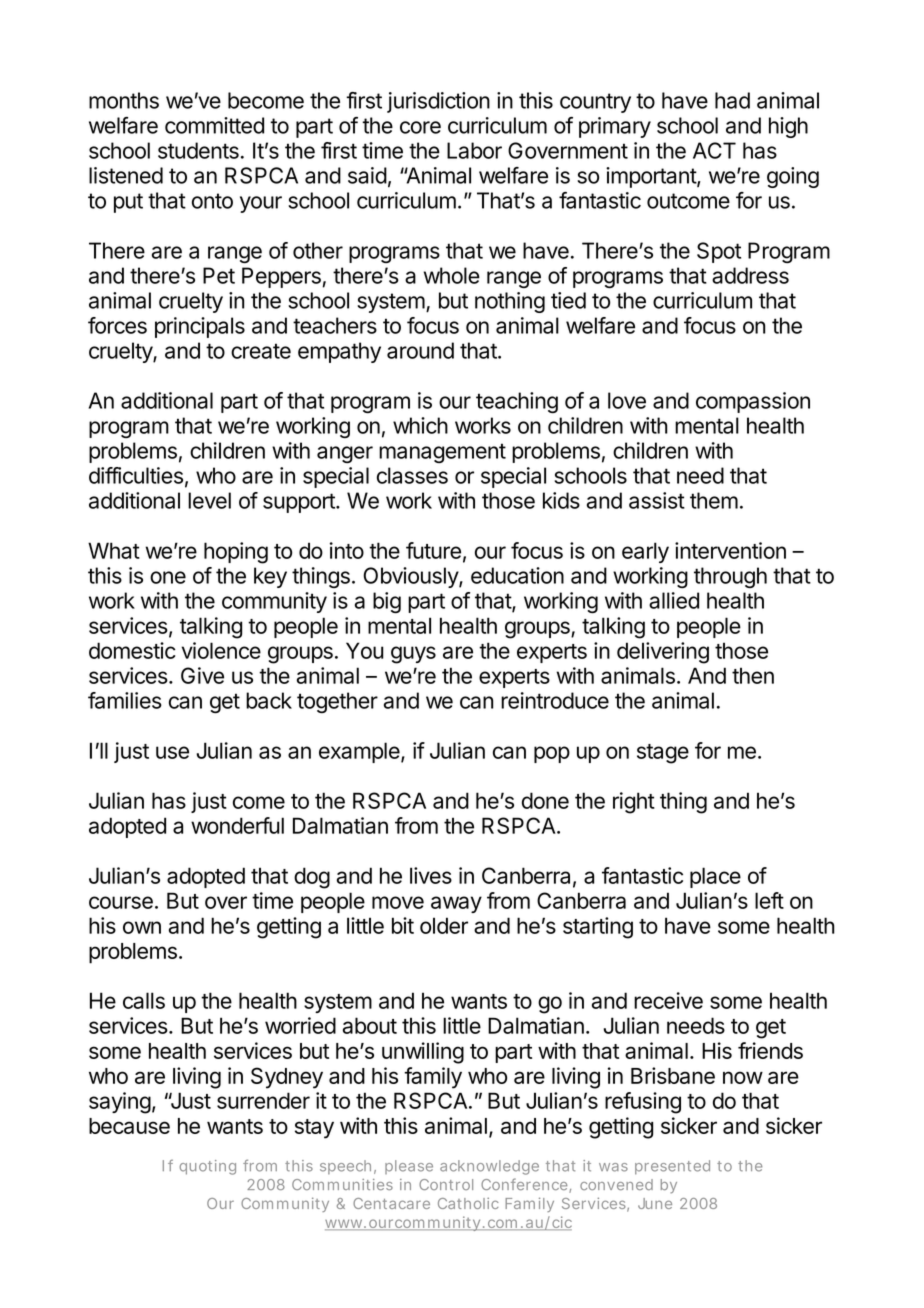  Describe the element at coordinates (209, 500) in the document. I see `level` at that location.
